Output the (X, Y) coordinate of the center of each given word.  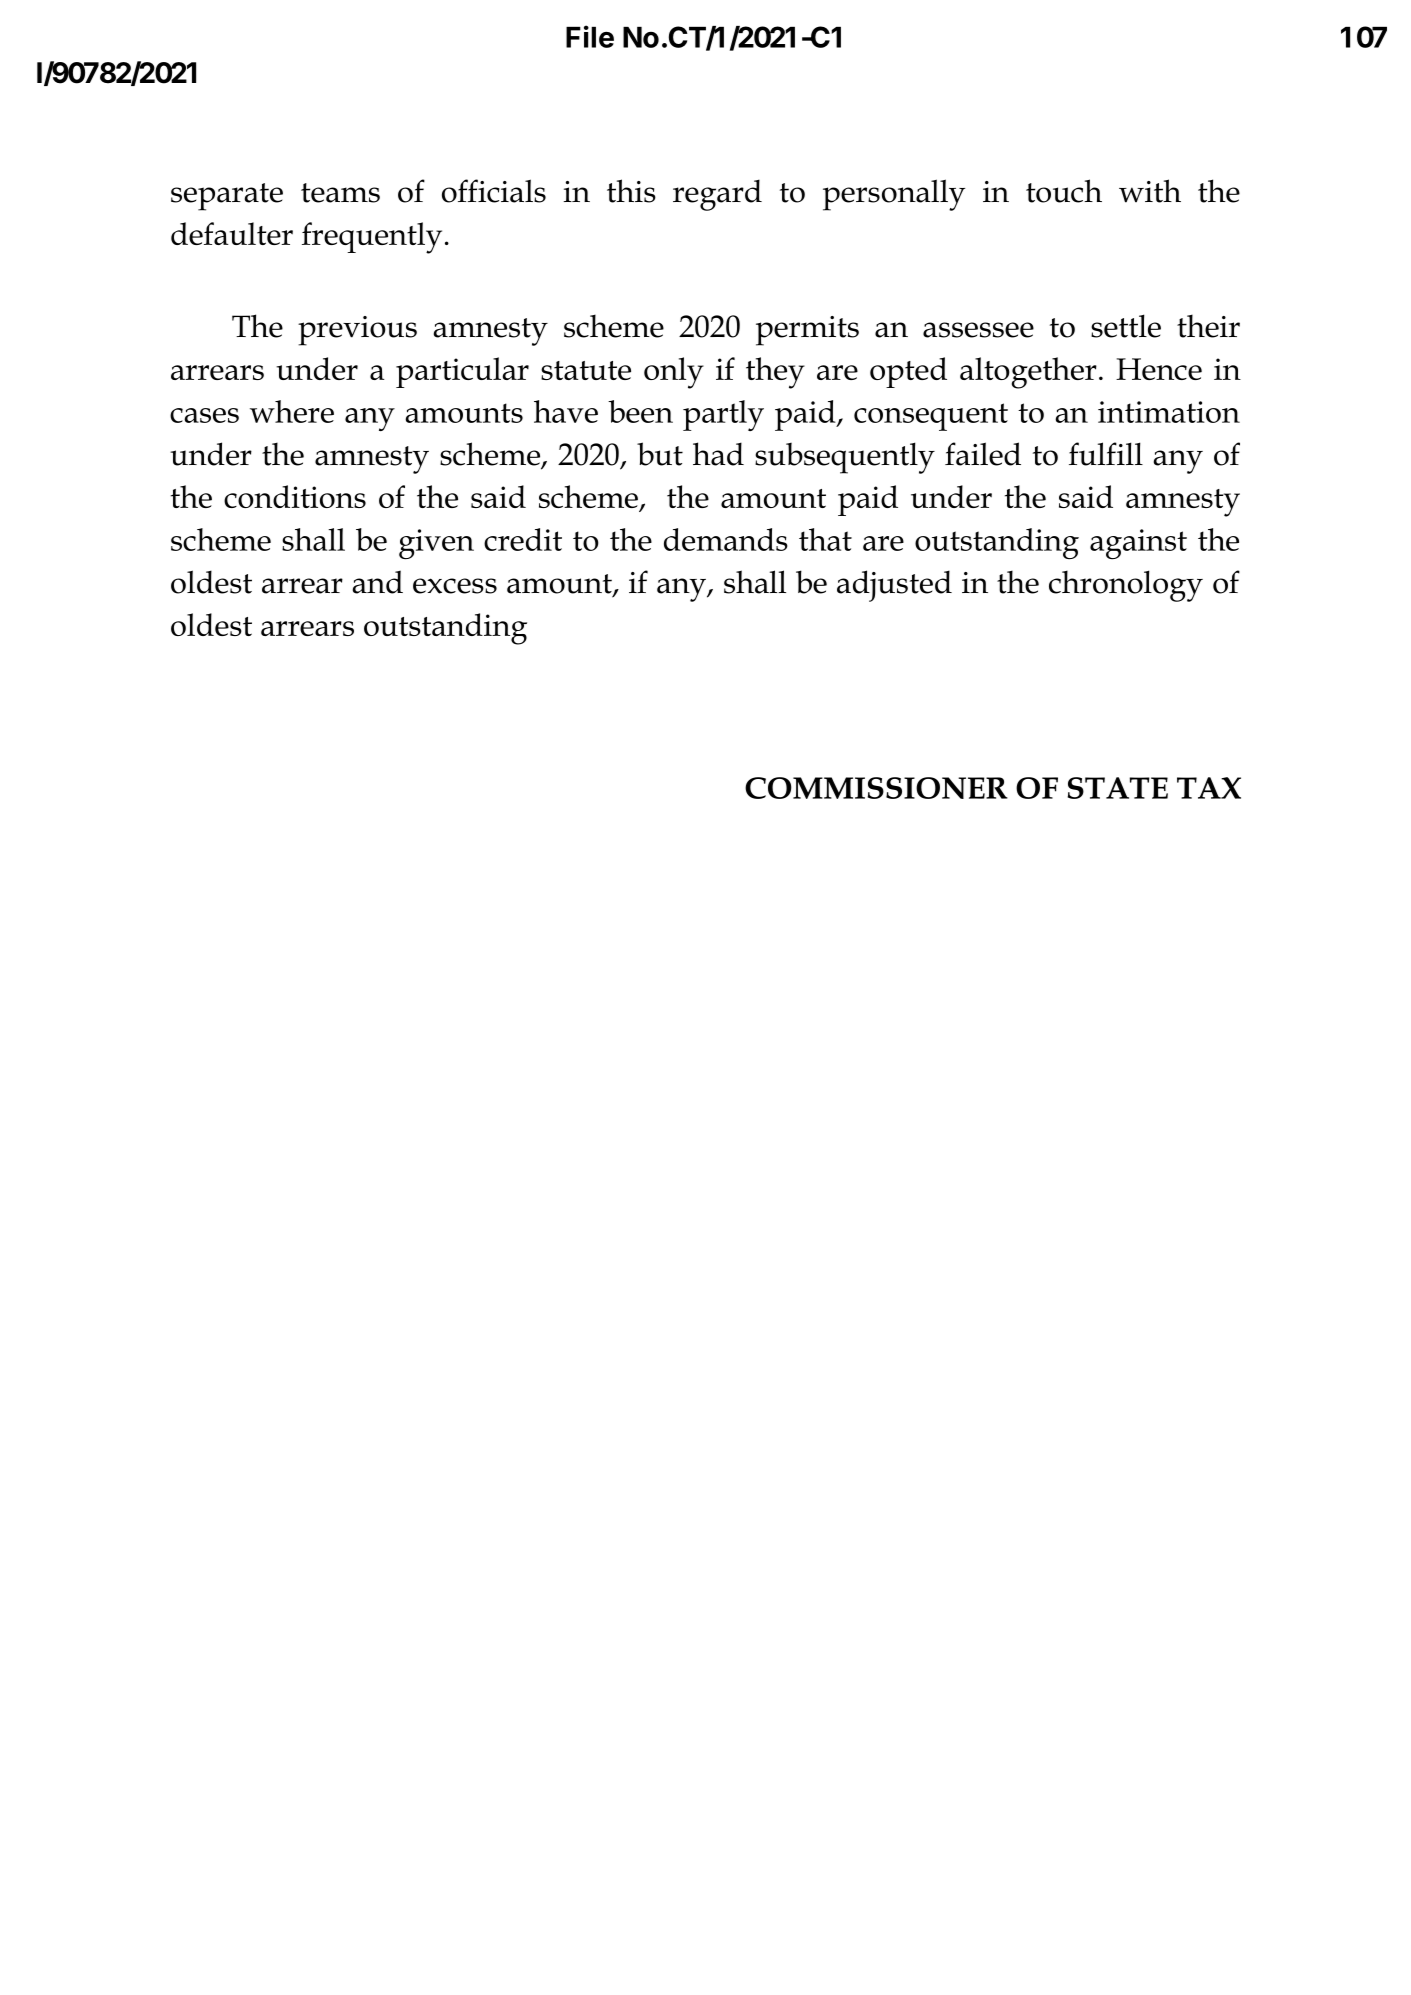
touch (1064, 191)
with (1150, 191)
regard (717, 195)
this (631, 191)
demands (726, 539)
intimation (1169, 412)
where (292, 411)
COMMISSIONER (876, 788)
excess (455, 586)
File (590, 36)
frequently (372, 238)
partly (723, 415)
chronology (1126, 586)
